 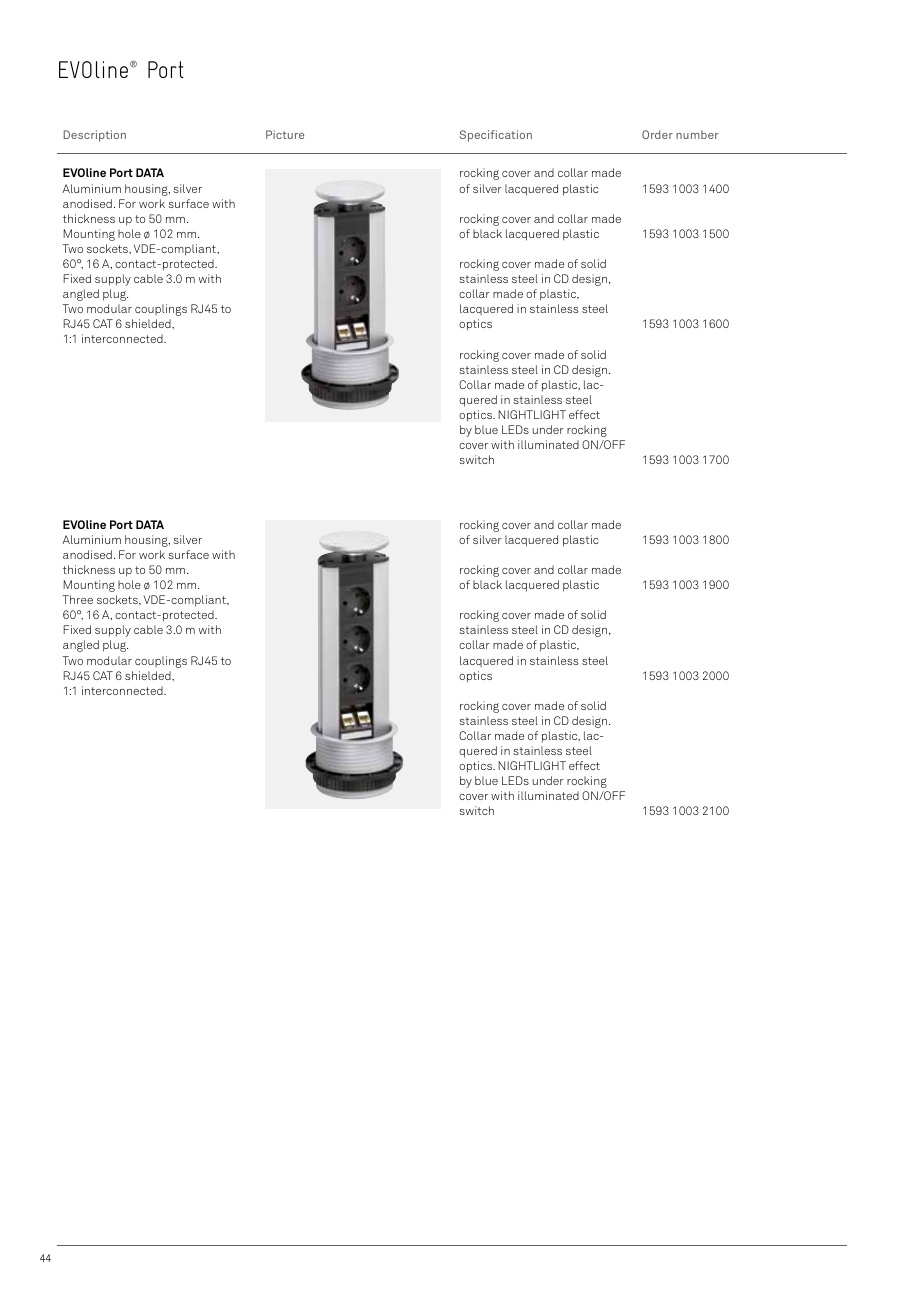 What do you see at coordinates (285, 134) in the document?
I see `Picture` at bounding box center [285, 134].
